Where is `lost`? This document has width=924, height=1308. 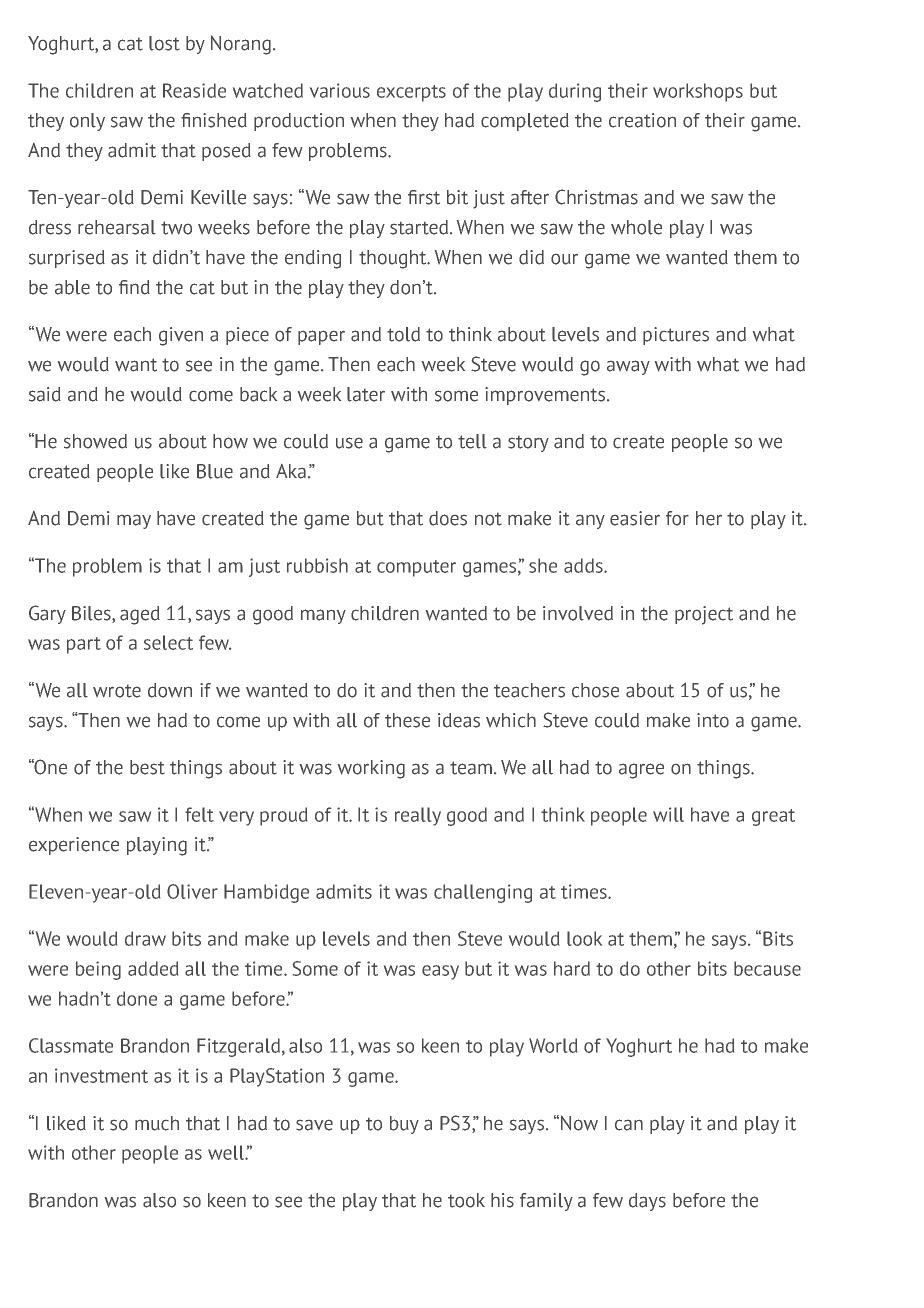 lost is located at coordinates (164, 43).
